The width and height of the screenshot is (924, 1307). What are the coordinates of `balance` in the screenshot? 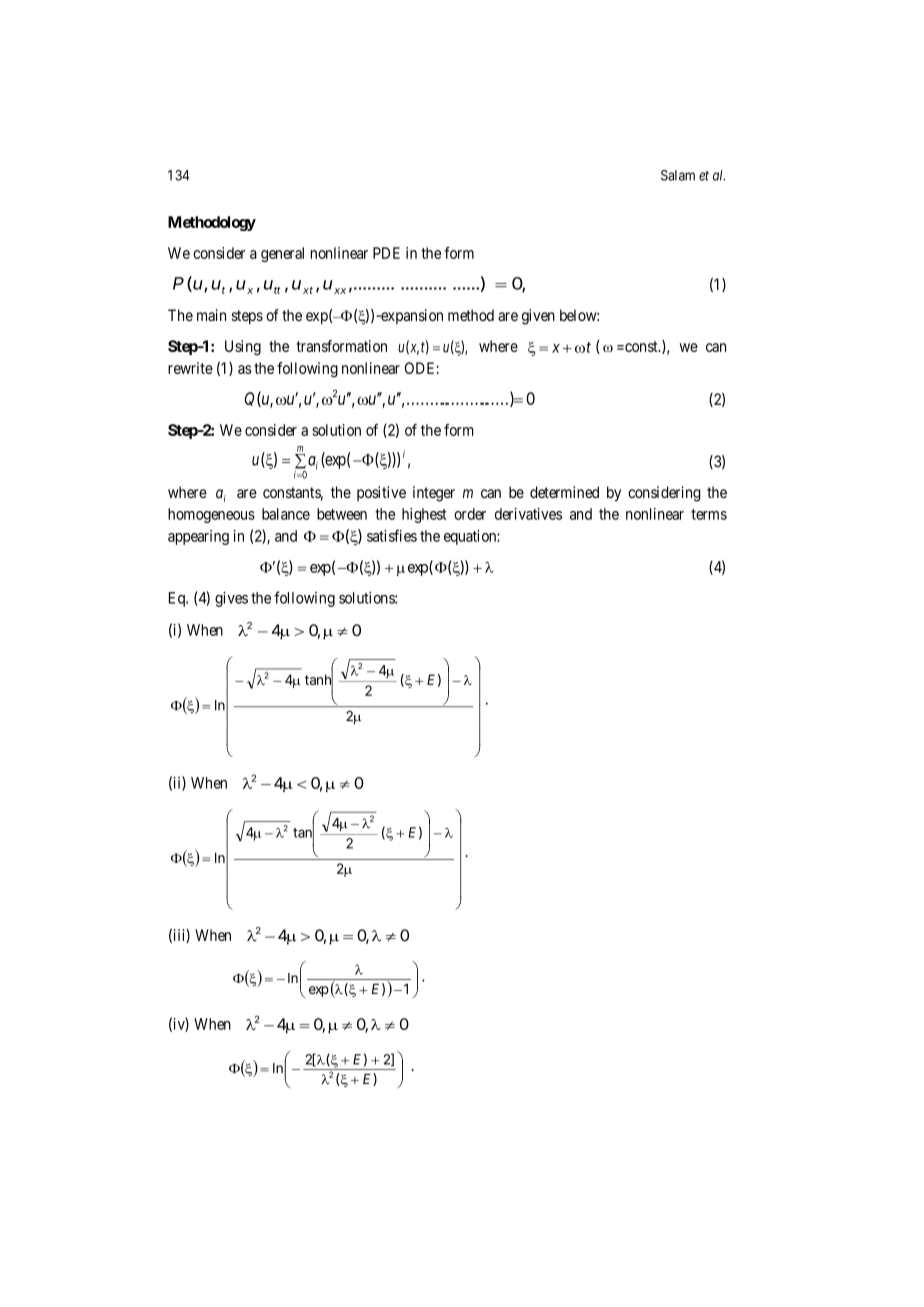 It's located at (286, 514).
